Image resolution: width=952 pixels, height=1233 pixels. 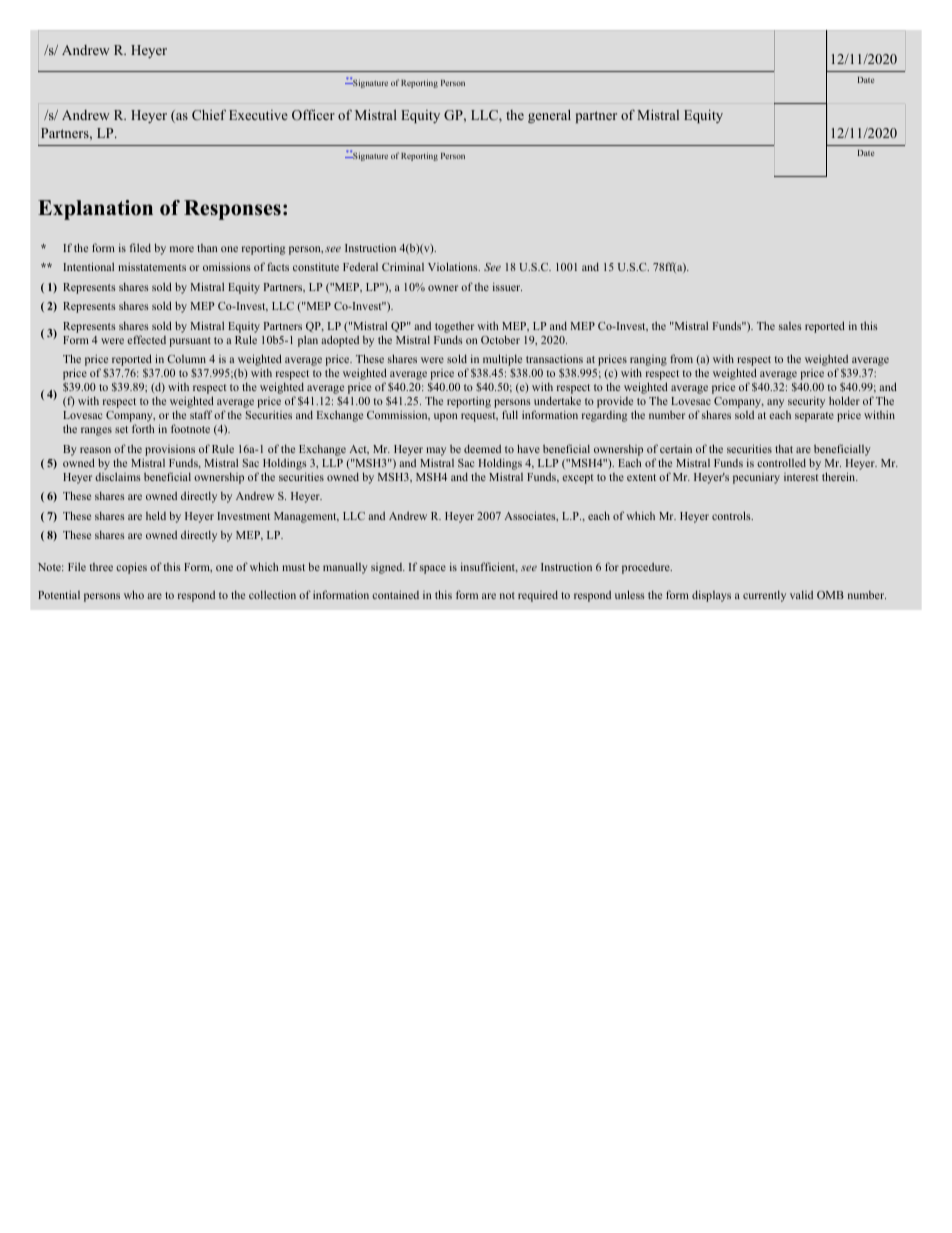 I want to click on Officer, so click(x=313, y=114).
